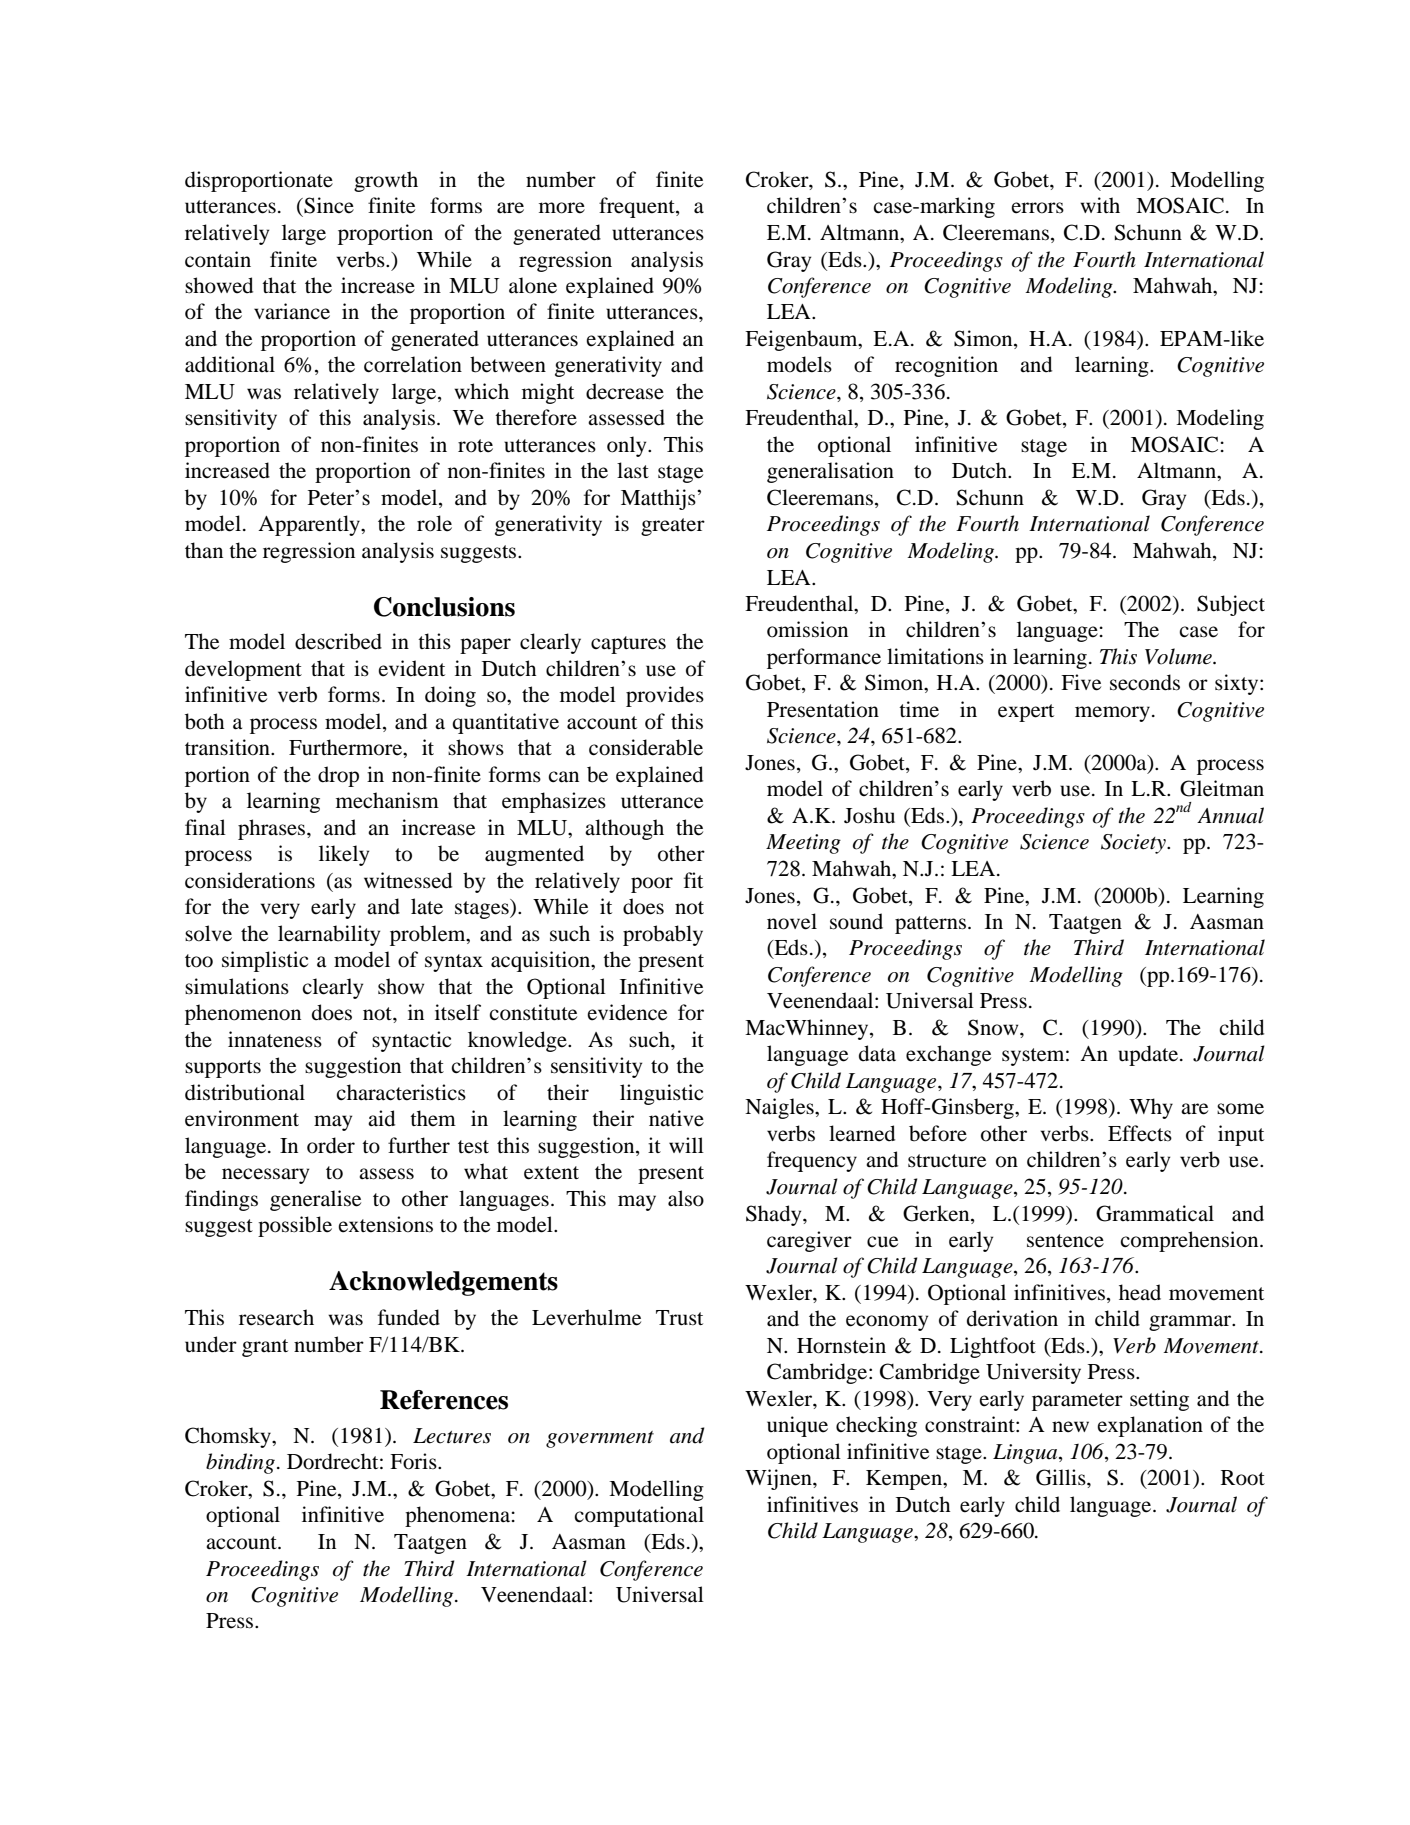 Image resolution: width=1410 pixels, height=1825 pixels. I want to click on with, so click(1100, 205).
